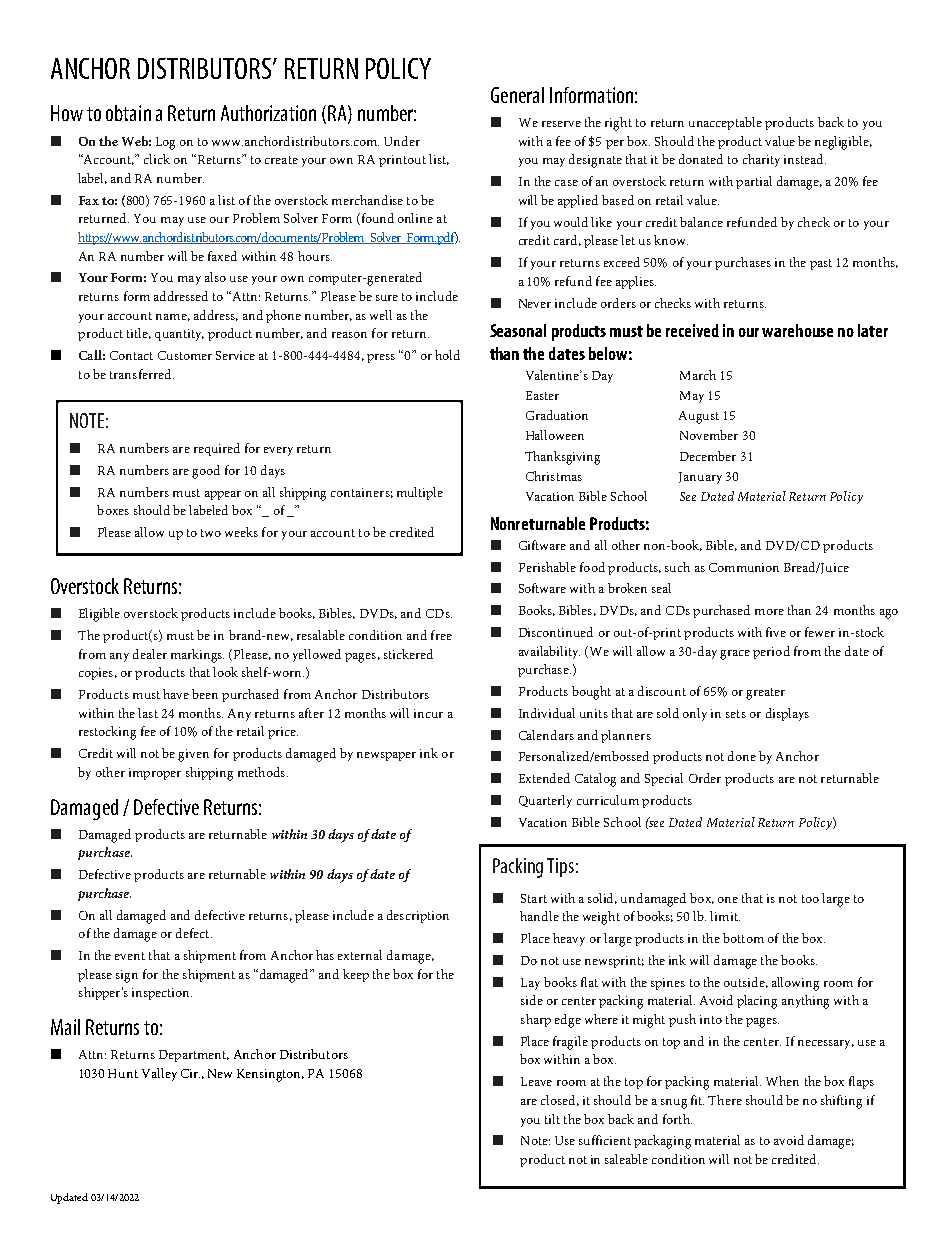 The height and width of the page is (1233, 952). I want to click on event, so click(130, 956).
